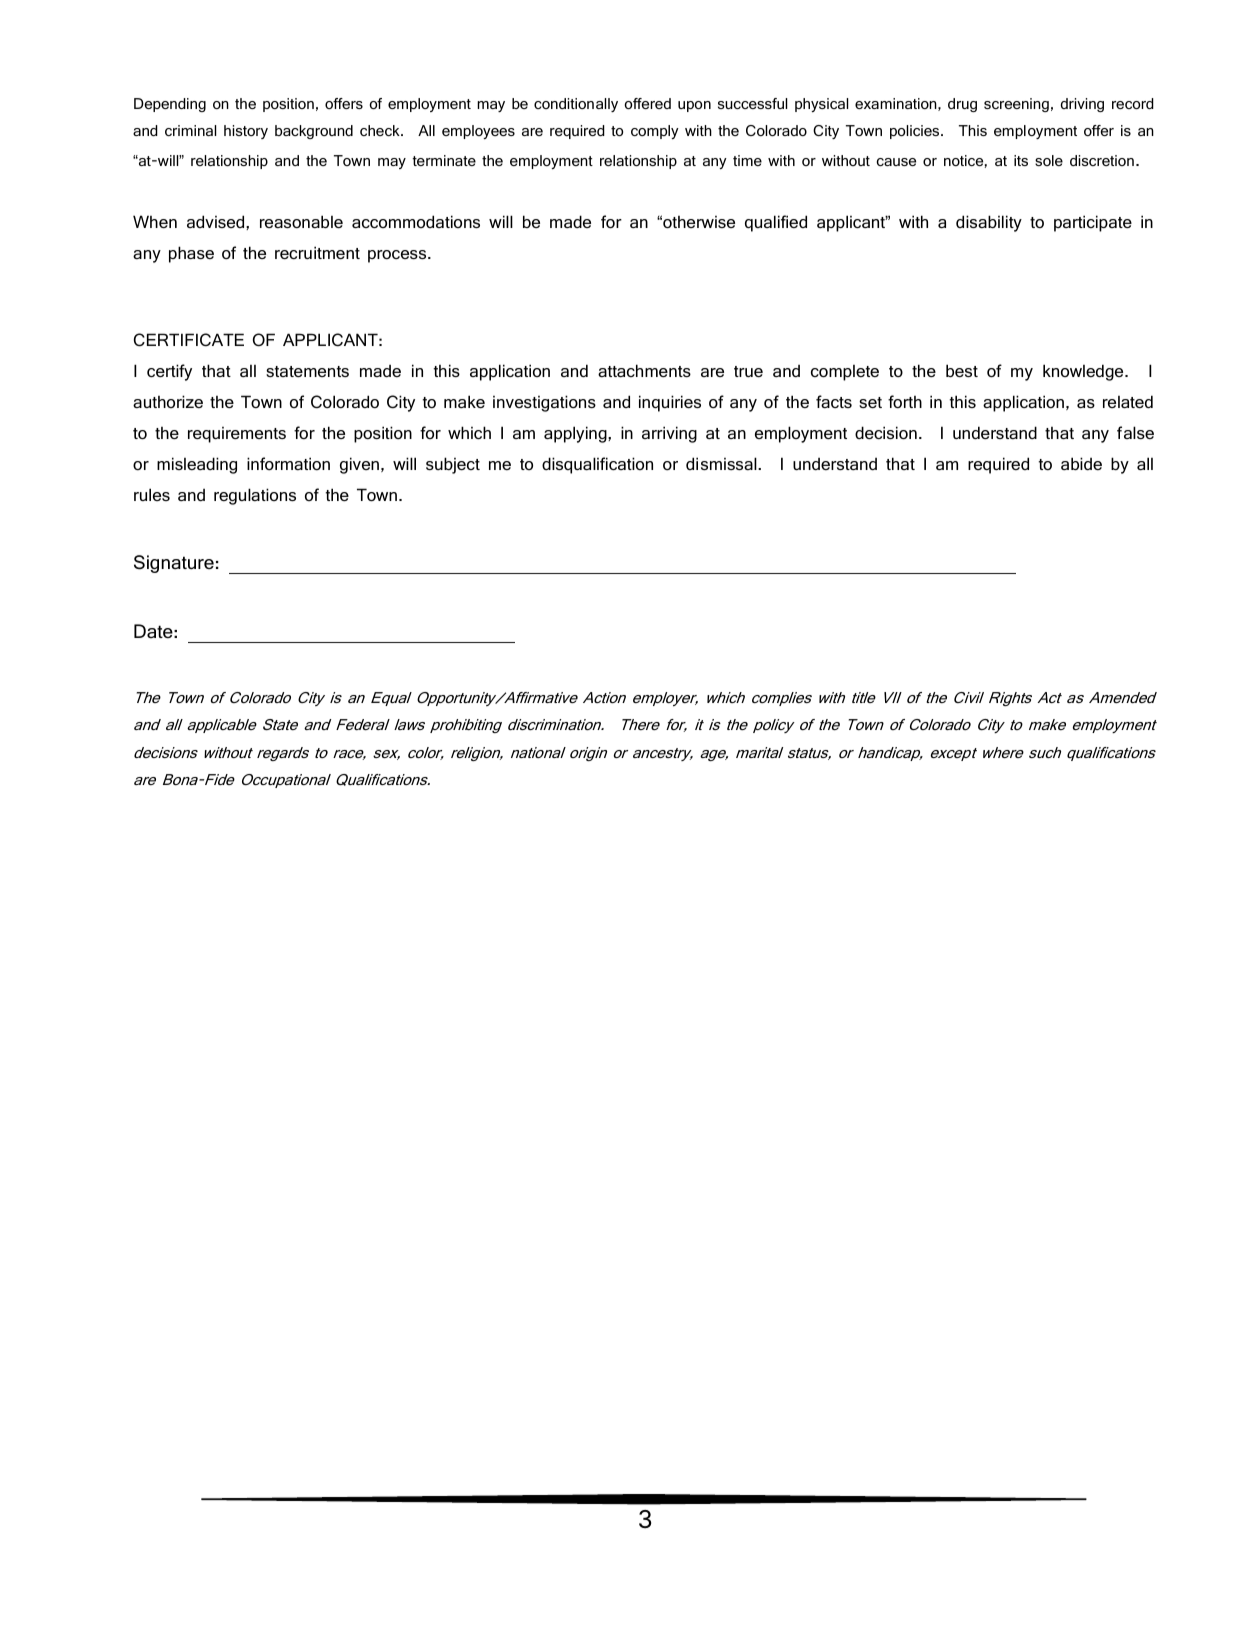 This page has width=1258, height=1627. What do you see at coordinates (962, 371) in the page?
I see `best` at bounding box center [962, 371].
